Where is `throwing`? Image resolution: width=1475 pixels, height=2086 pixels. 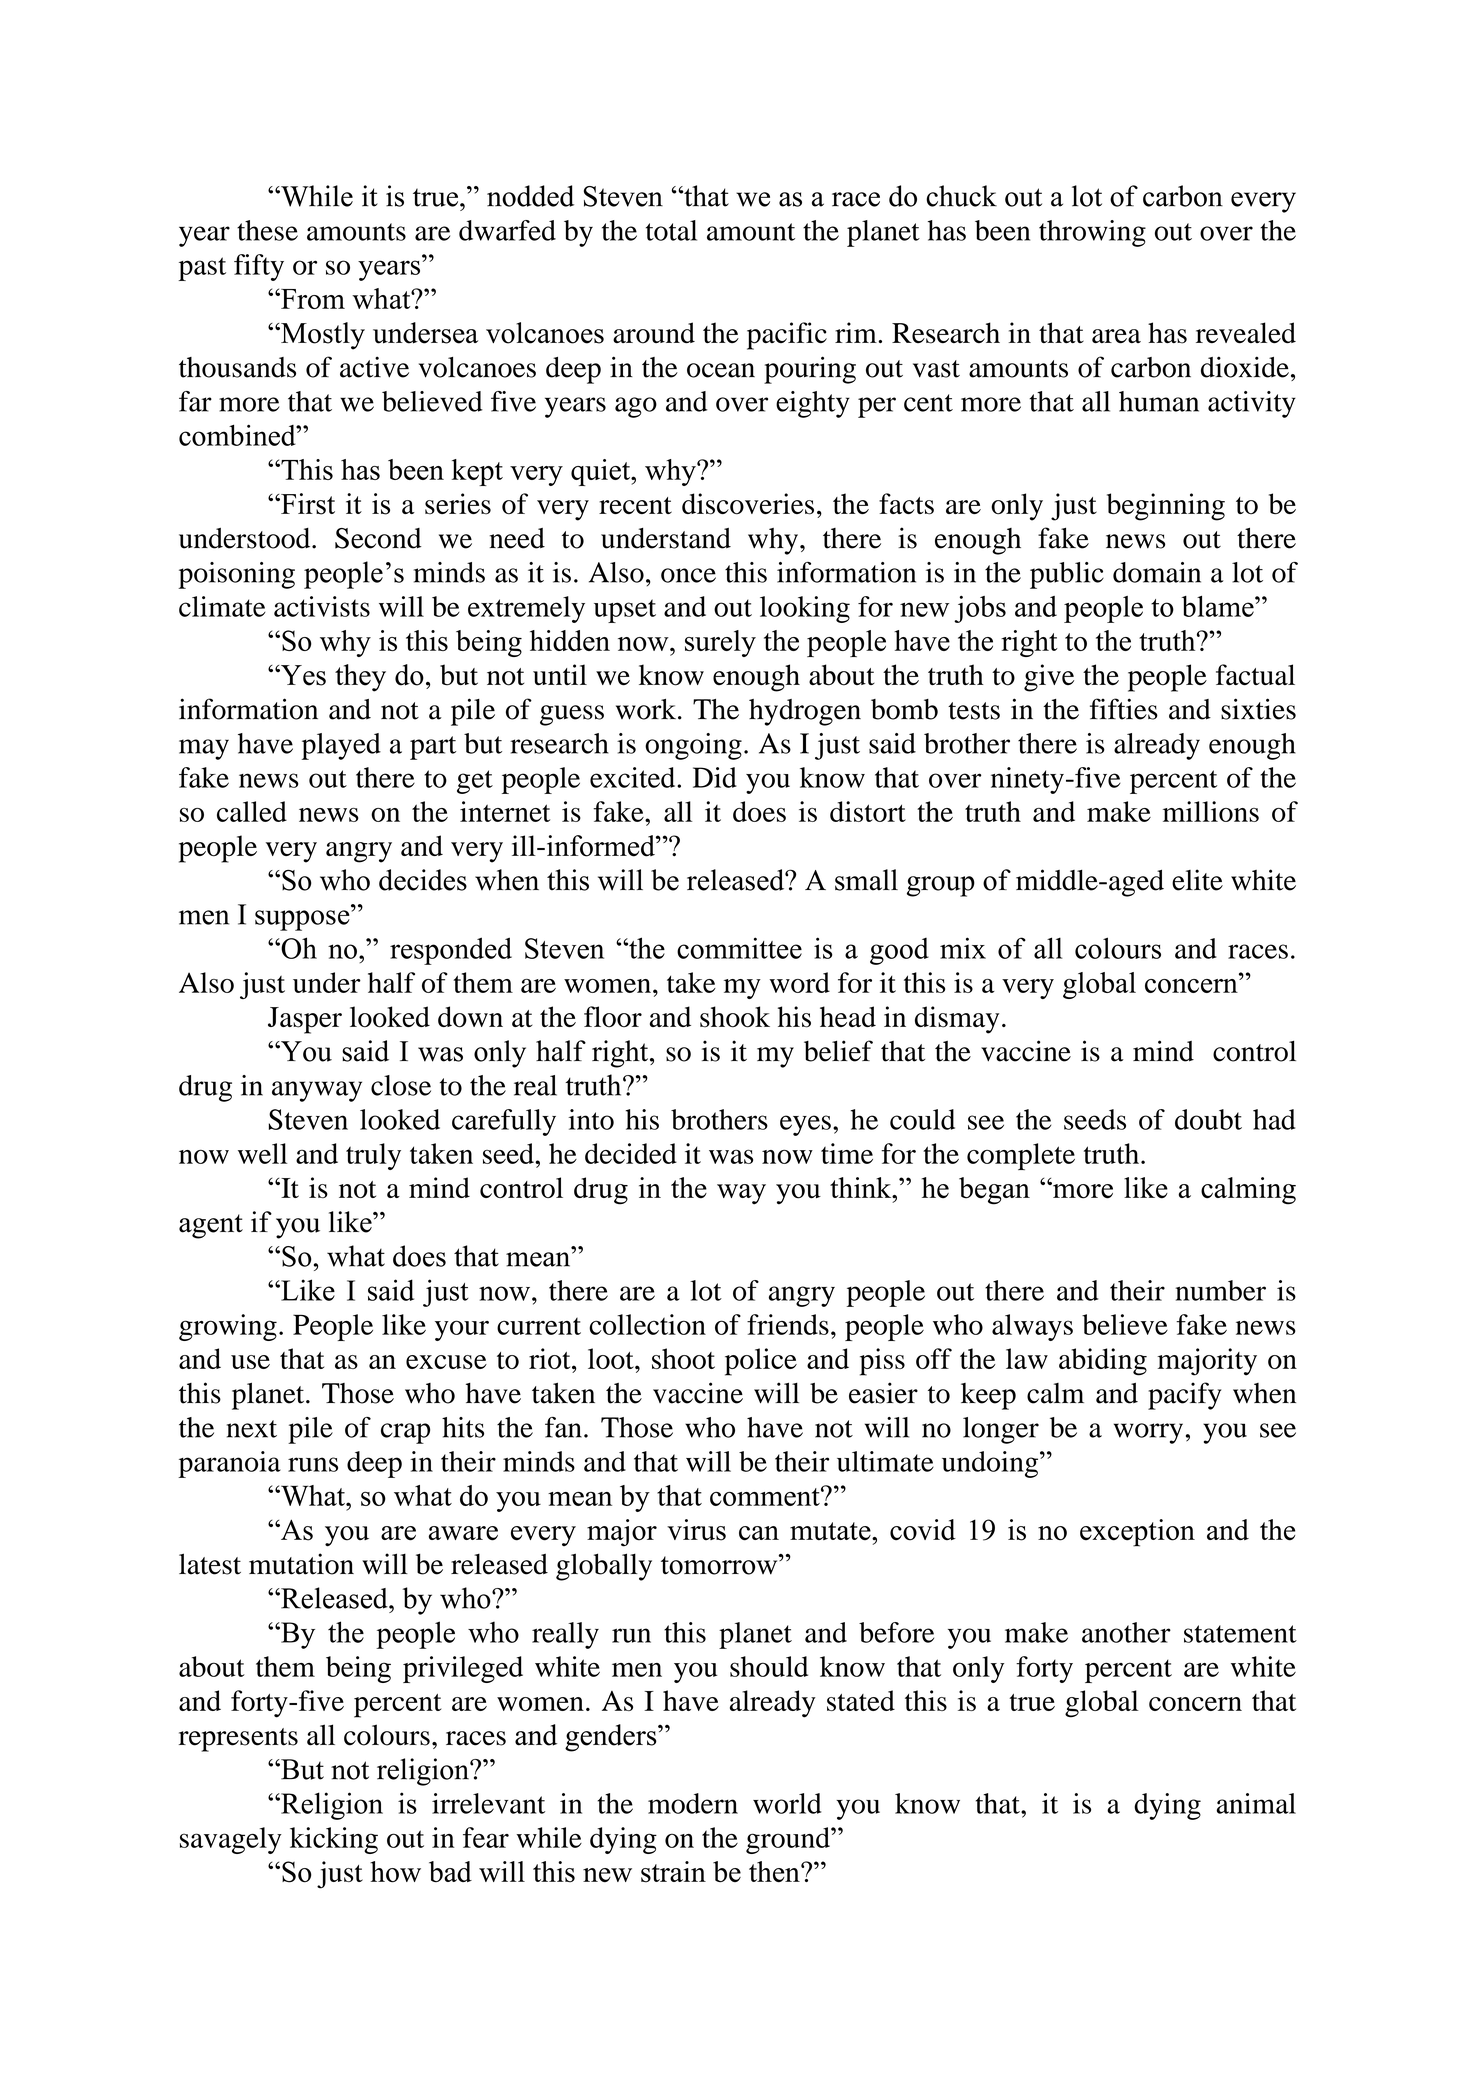 throwing is located at coordinates (1092, 233).
